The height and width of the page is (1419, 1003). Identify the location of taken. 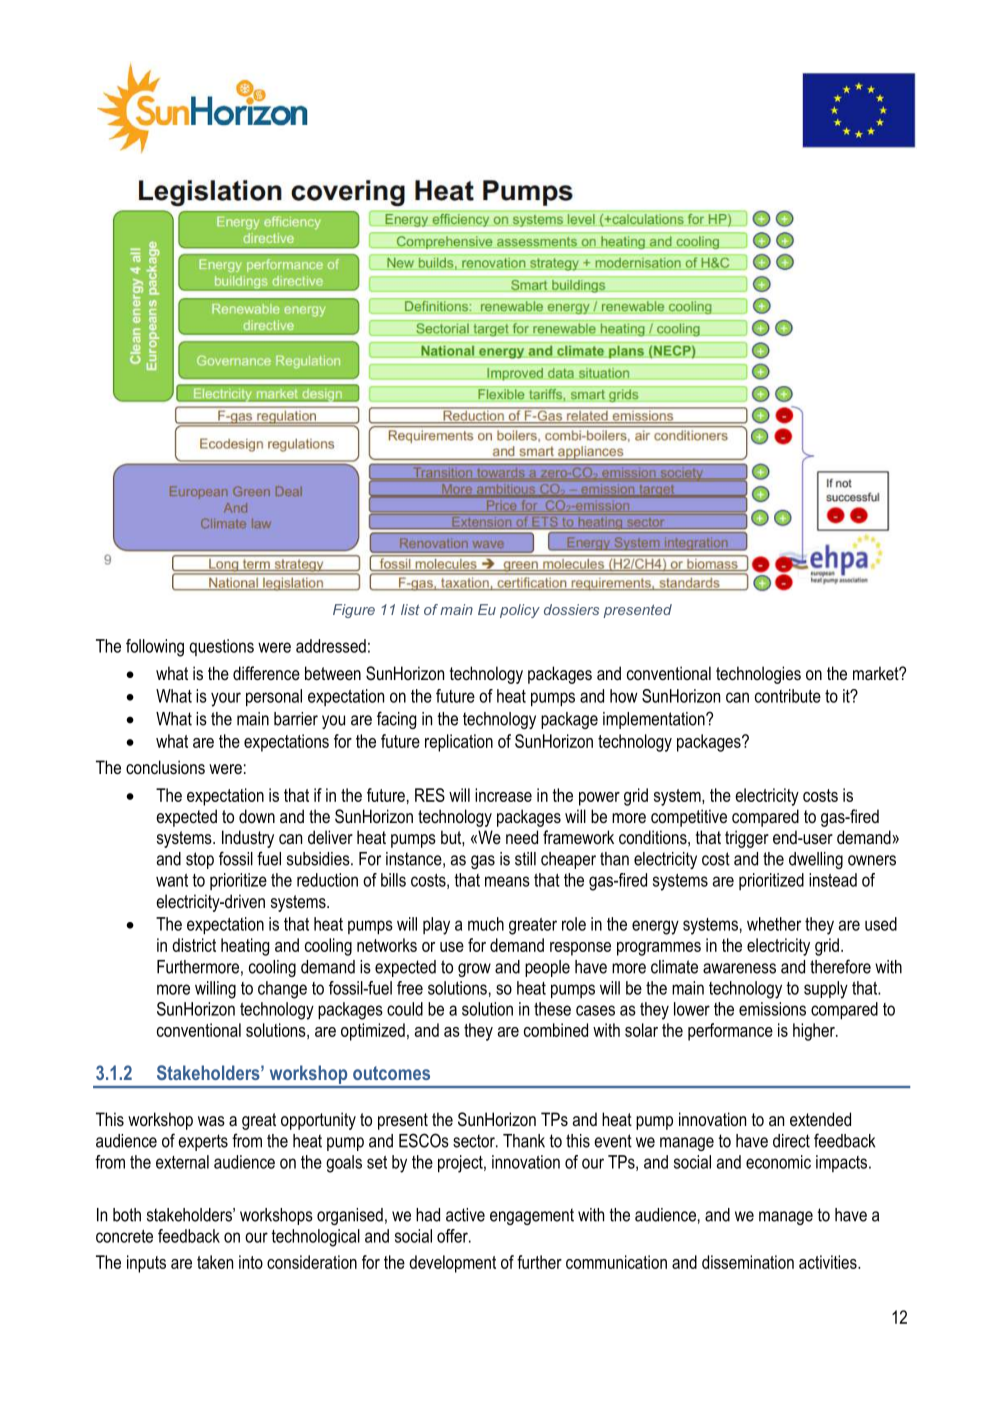
(215, 1262).
